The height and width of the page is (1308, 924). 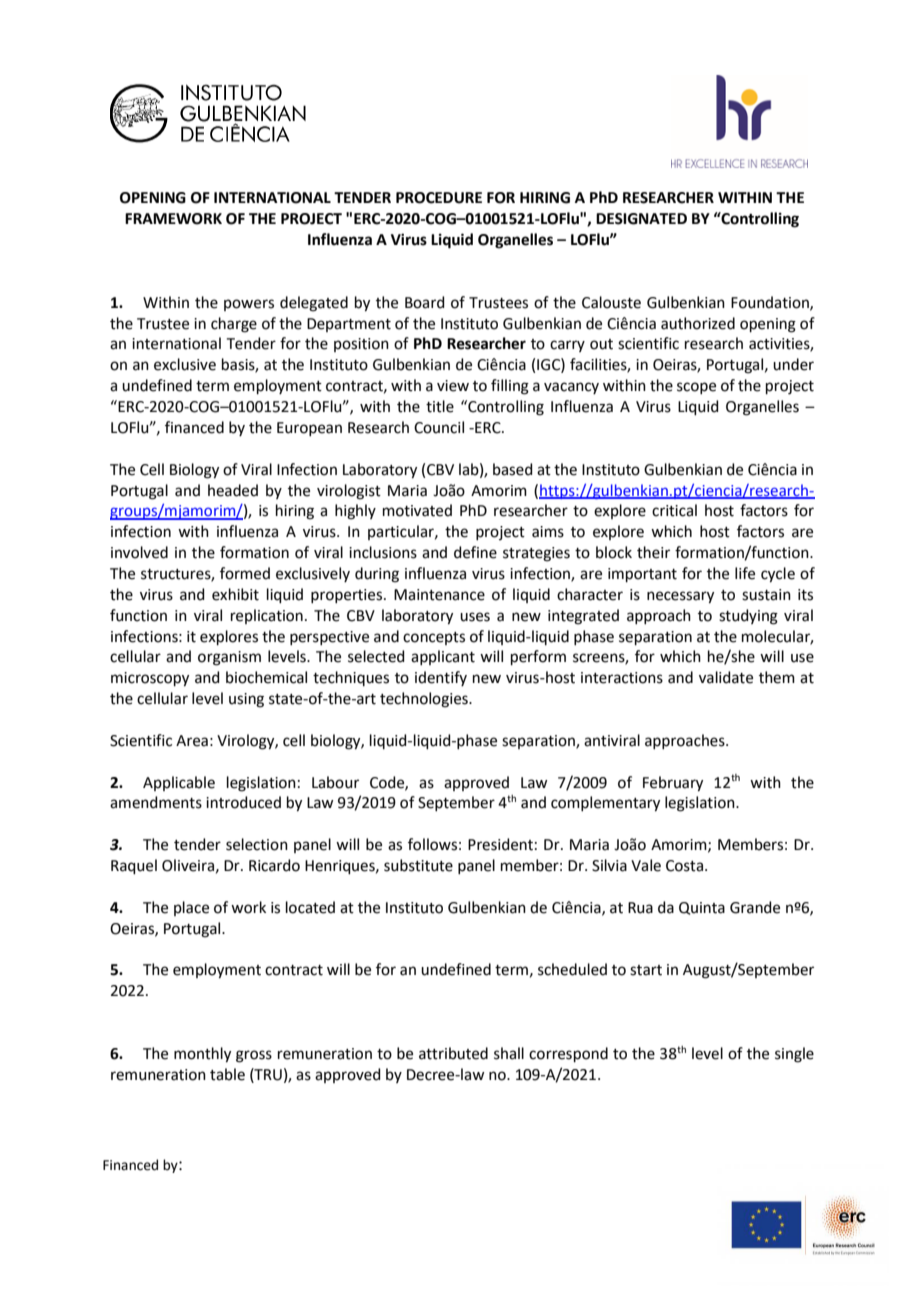 What do you see at coordinates (641, 219) in the page?
I see `DESIGNATED` at bounding box center [641, 219].
